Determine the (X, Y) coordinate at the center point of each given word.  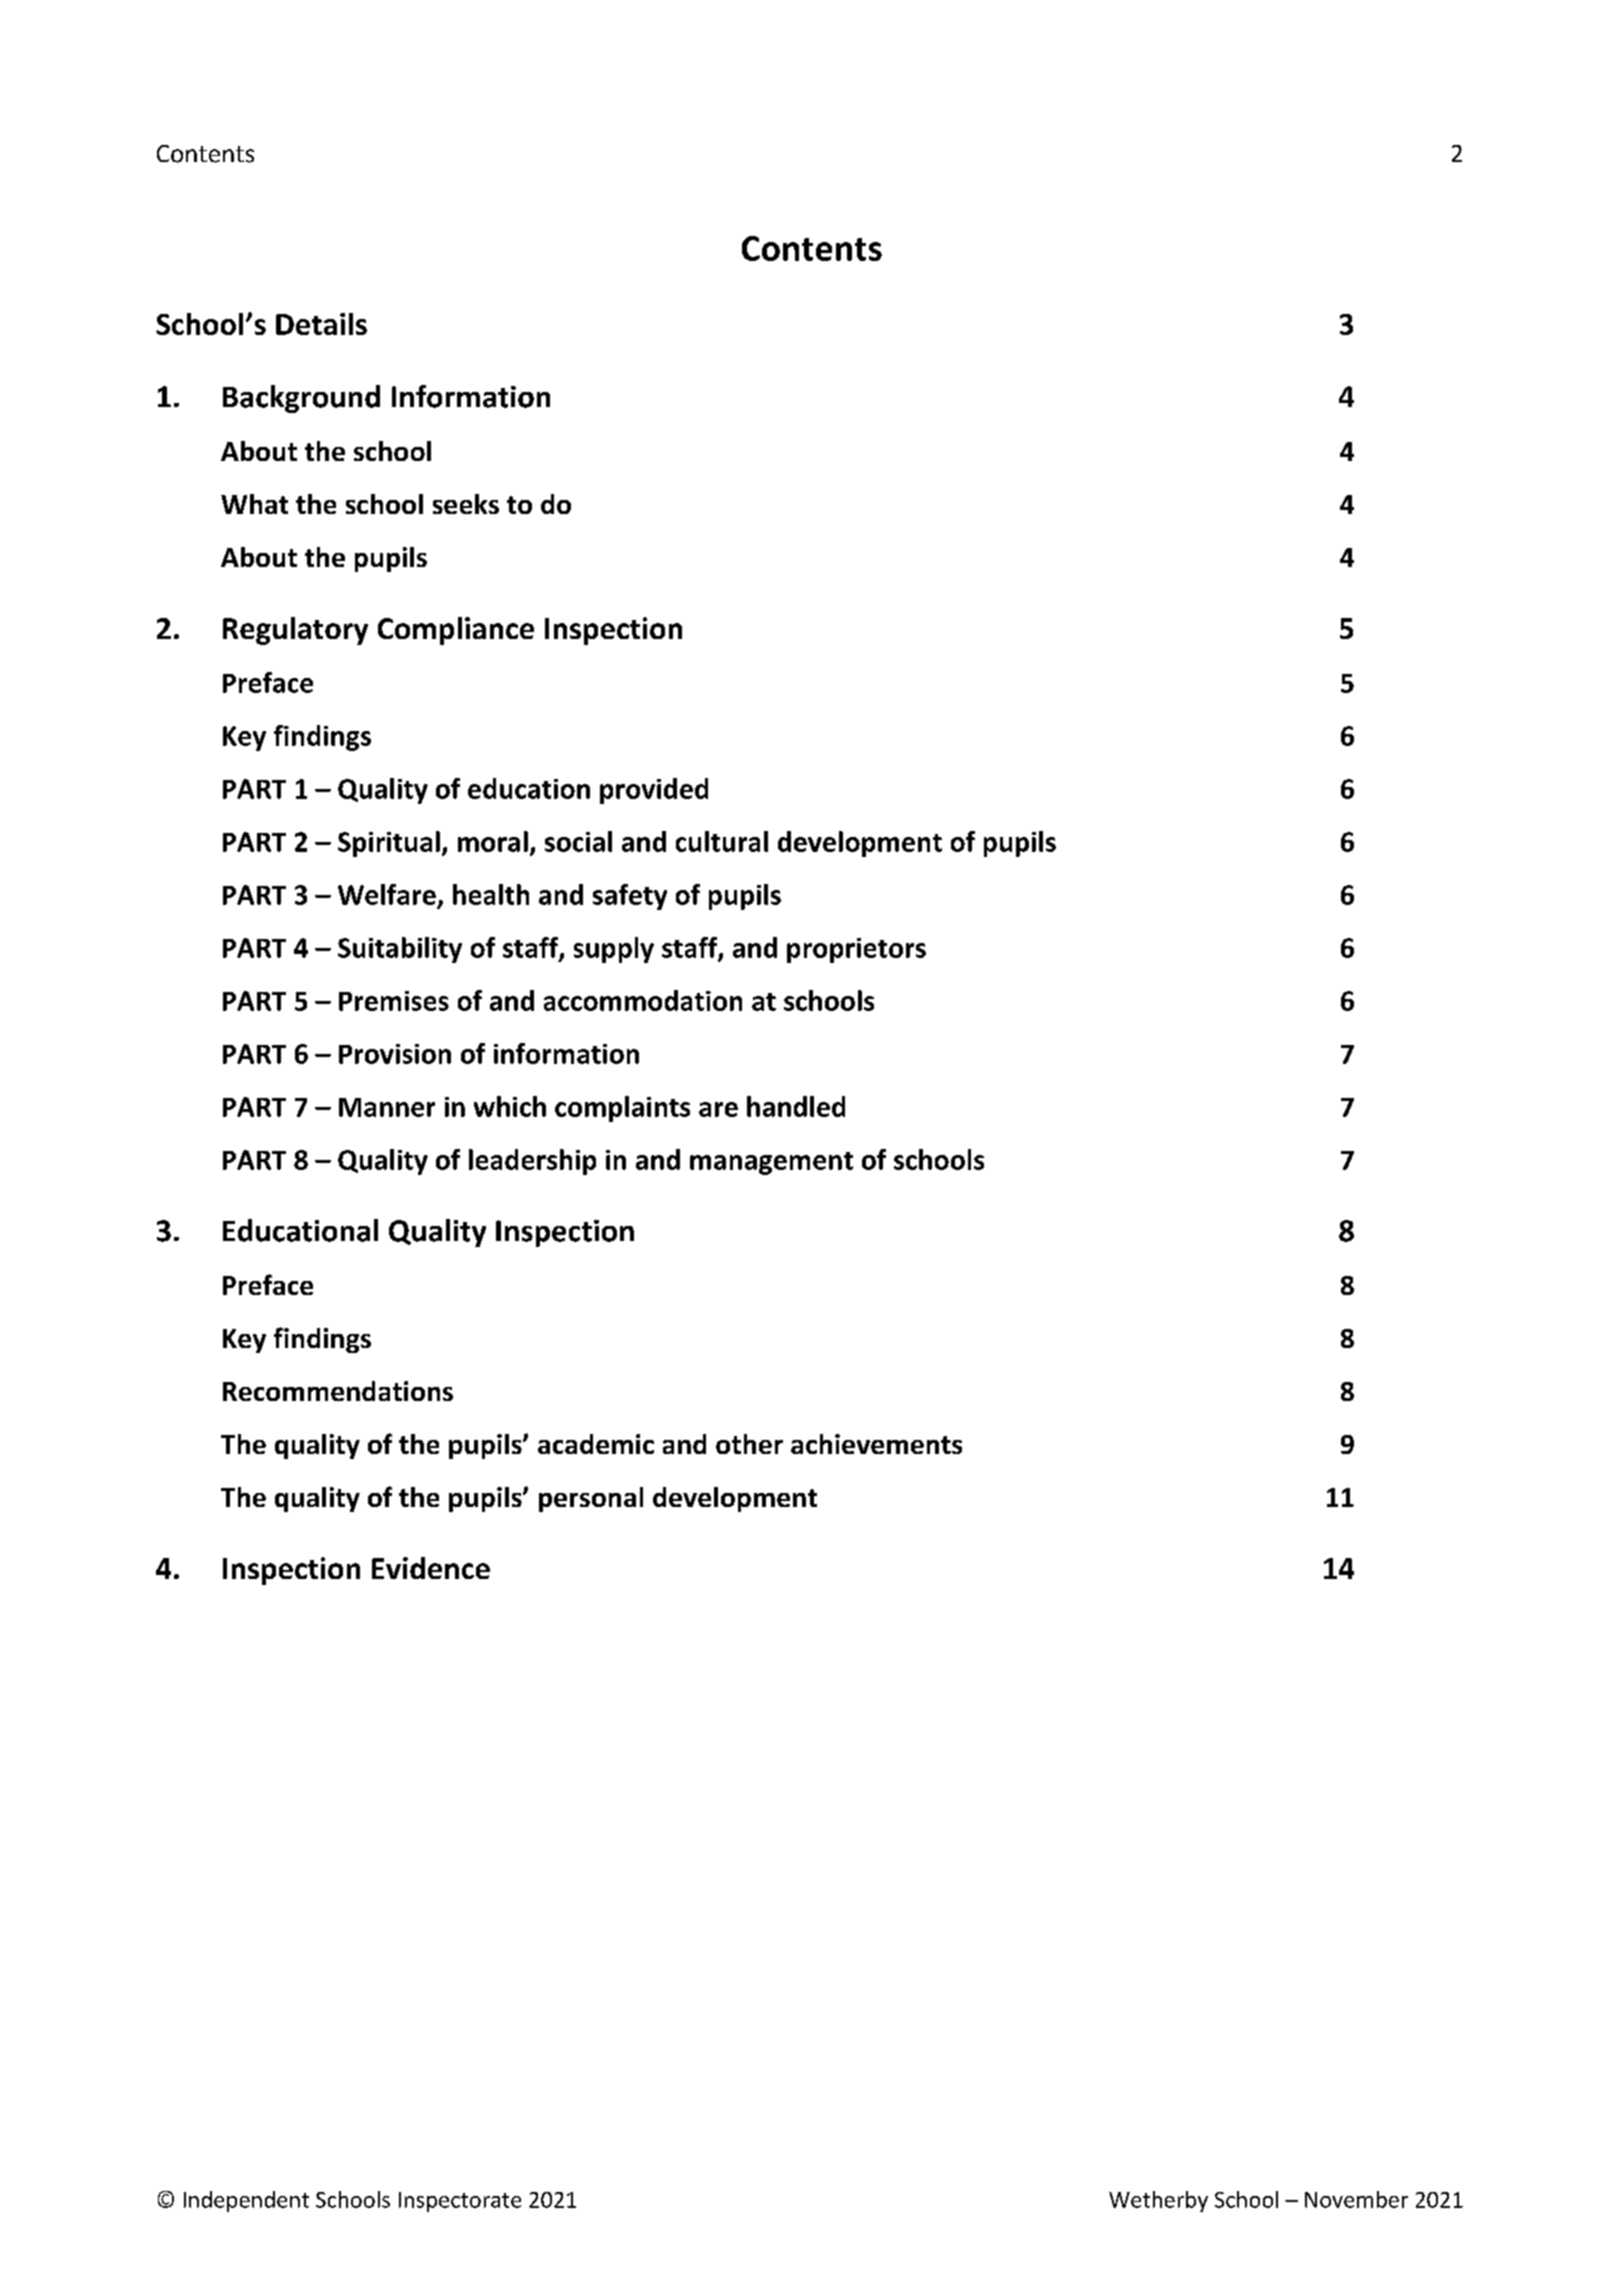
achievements (876, 1444)
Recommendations (338, 1391)
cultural (722, 841)
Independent (246, 2201)
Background (301, 399)
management (771, 1163)
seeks (466, 504)
